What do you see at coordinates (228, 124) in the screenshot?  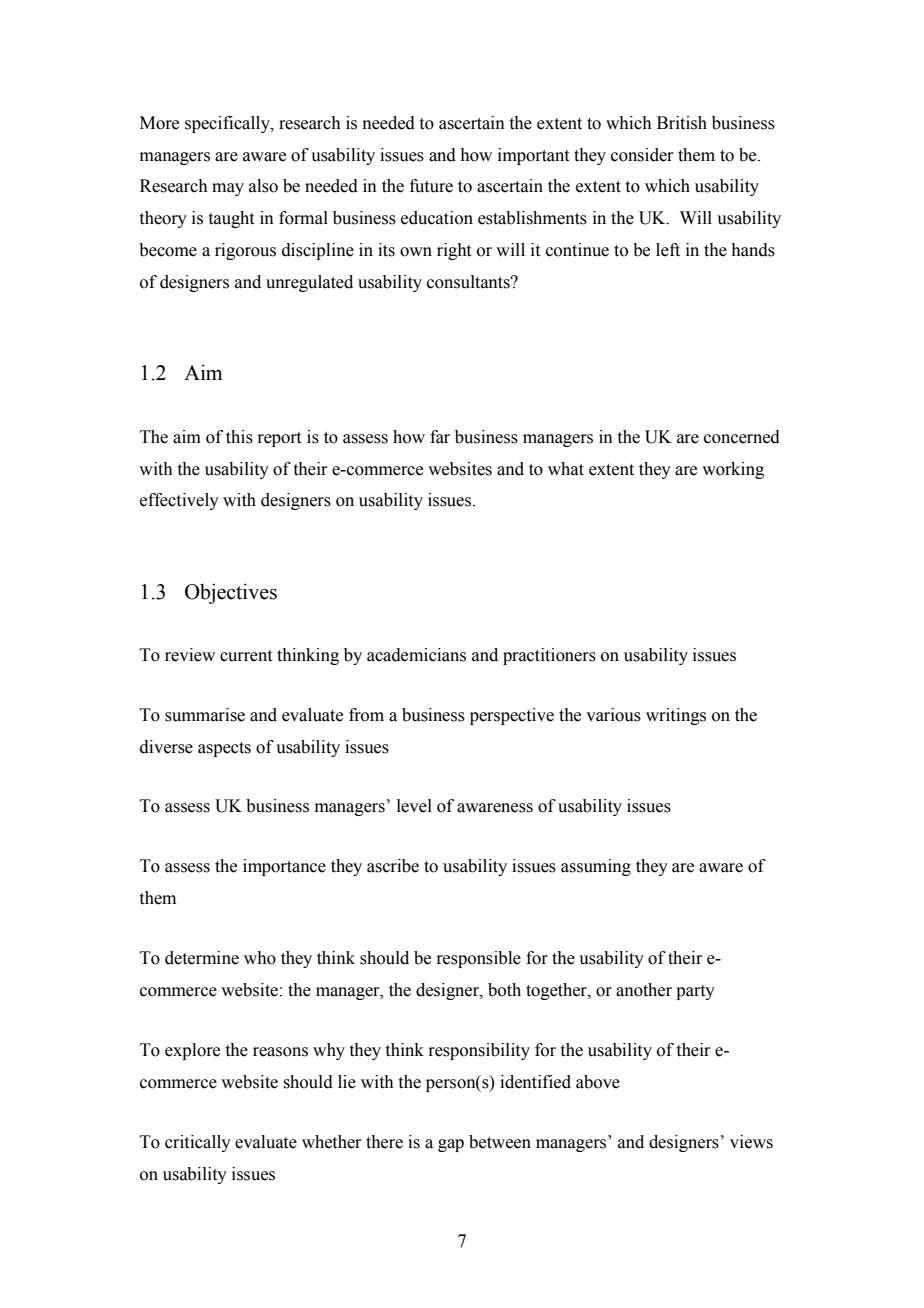 I see `specifically` at bounding box center [228, 124].
